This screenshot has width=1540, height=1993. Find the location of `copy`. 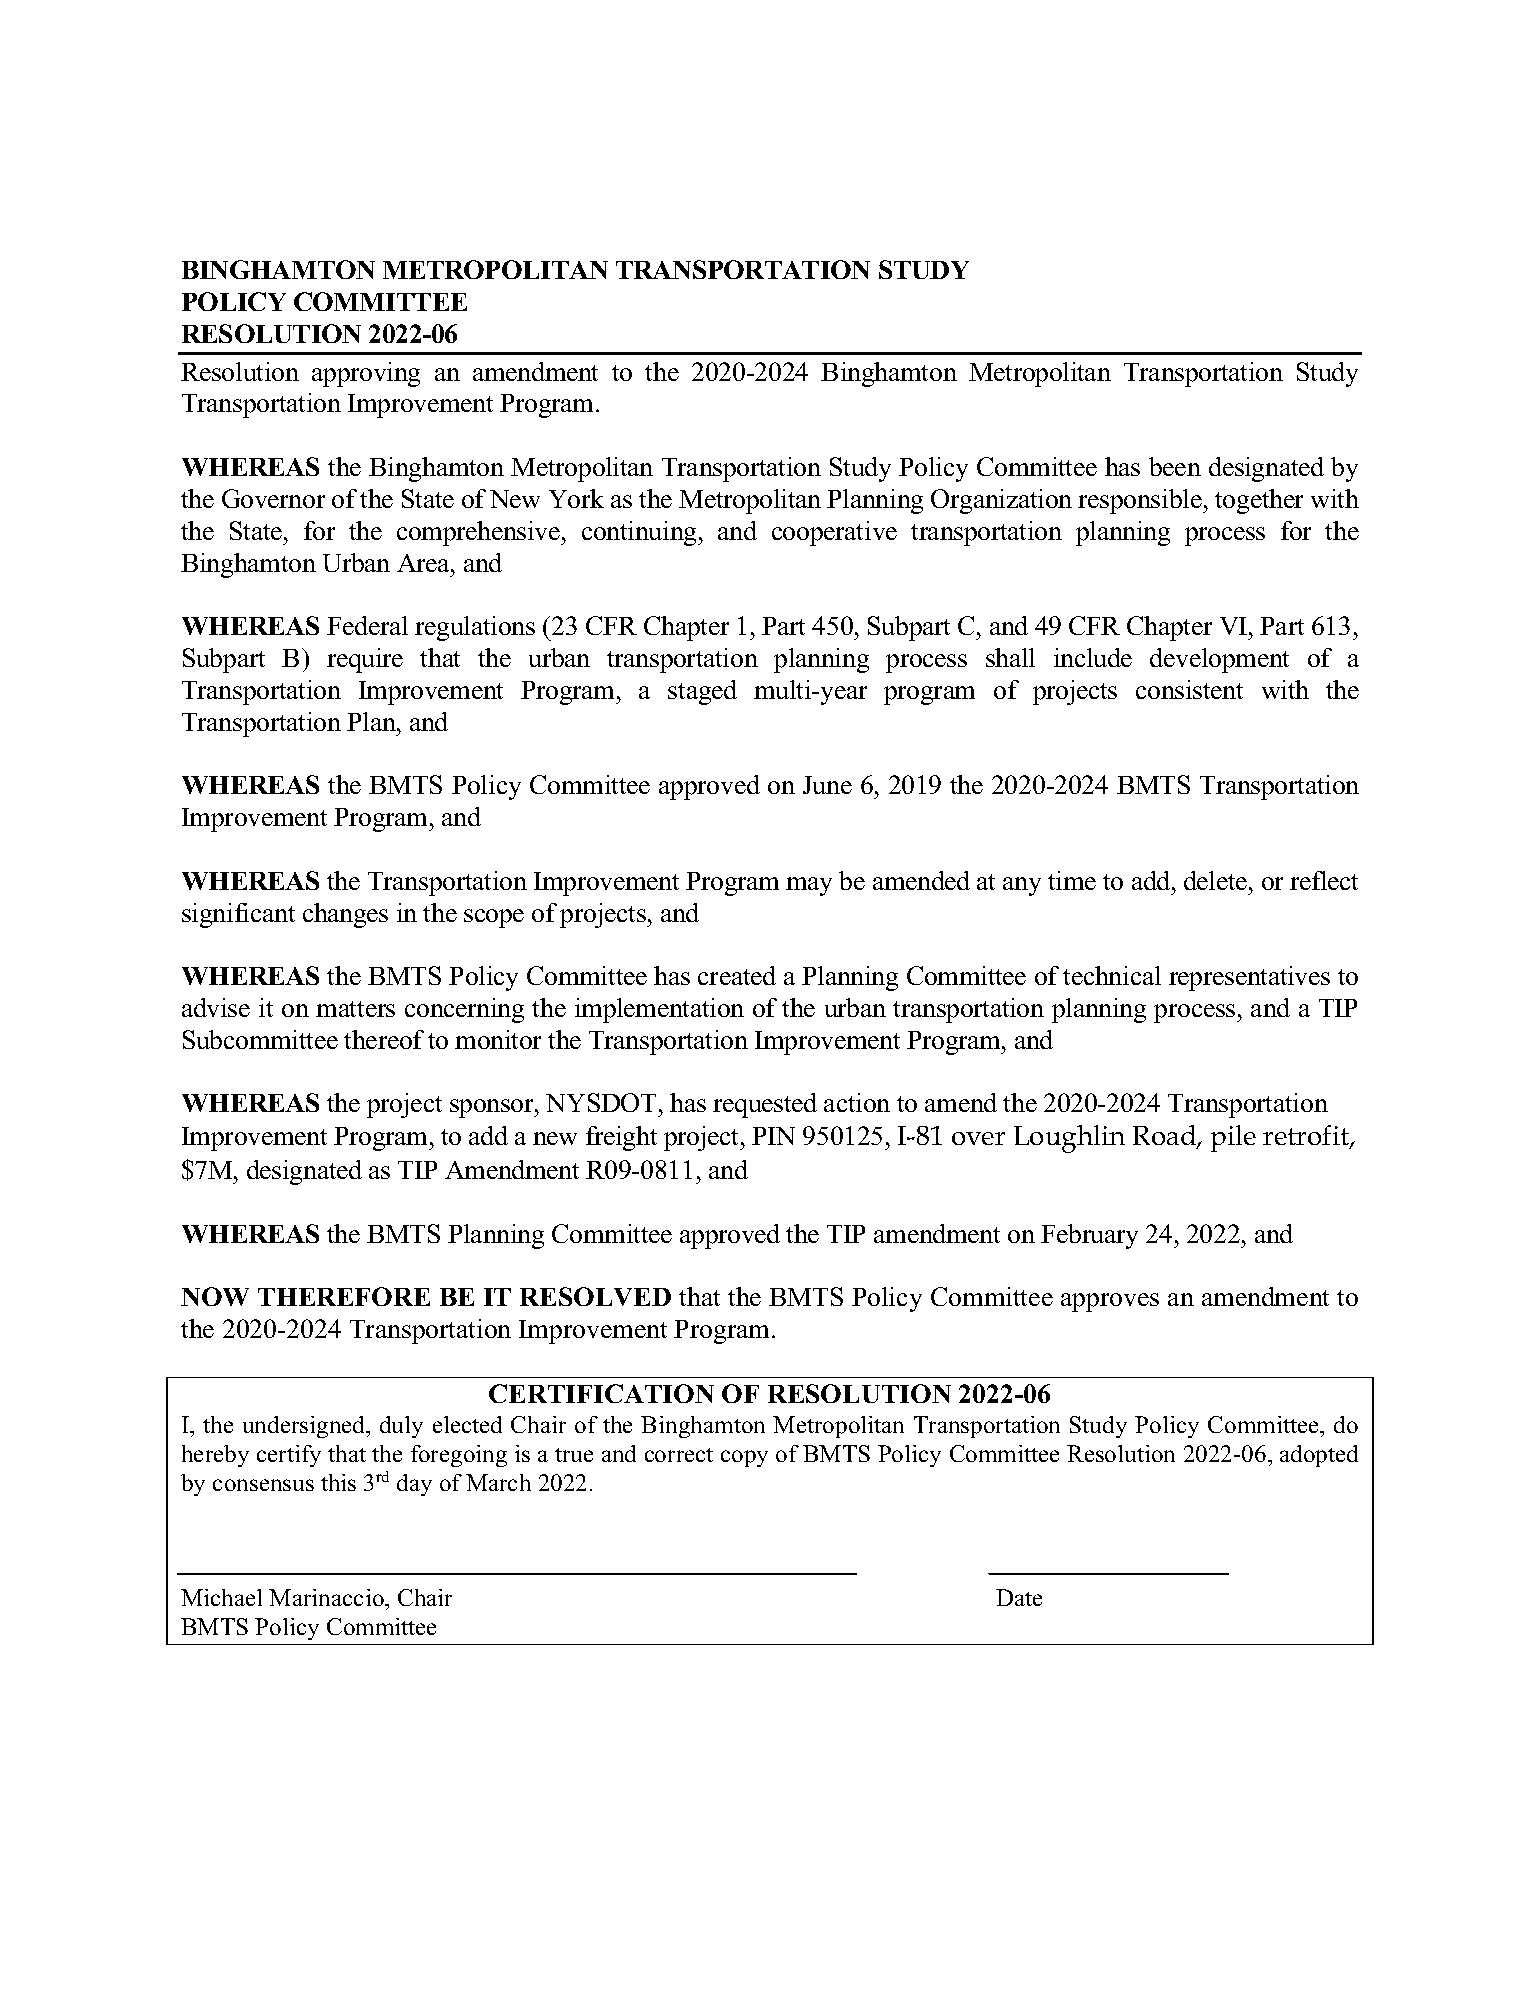

copy is located at coordinates (744, 1458).
